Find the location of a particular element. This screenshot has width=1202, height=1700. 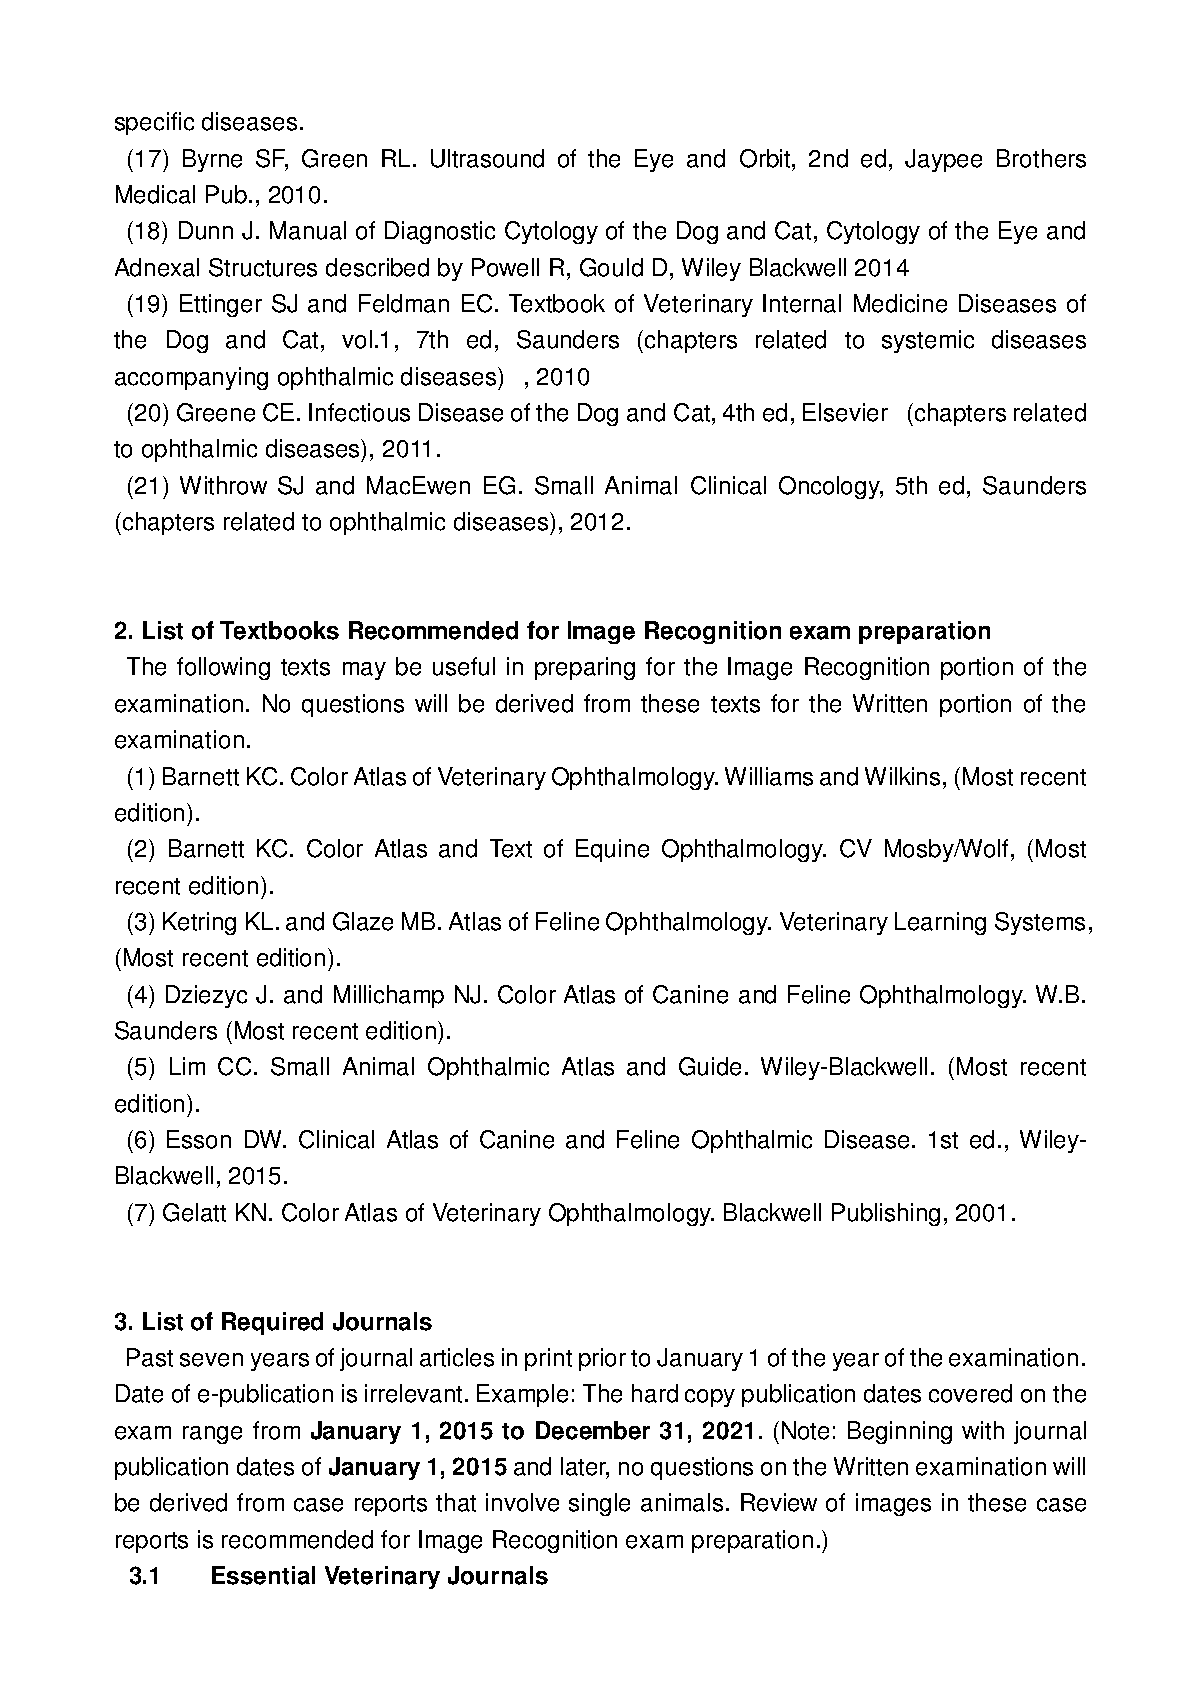

Required is located at coordinates (272, 1323).
